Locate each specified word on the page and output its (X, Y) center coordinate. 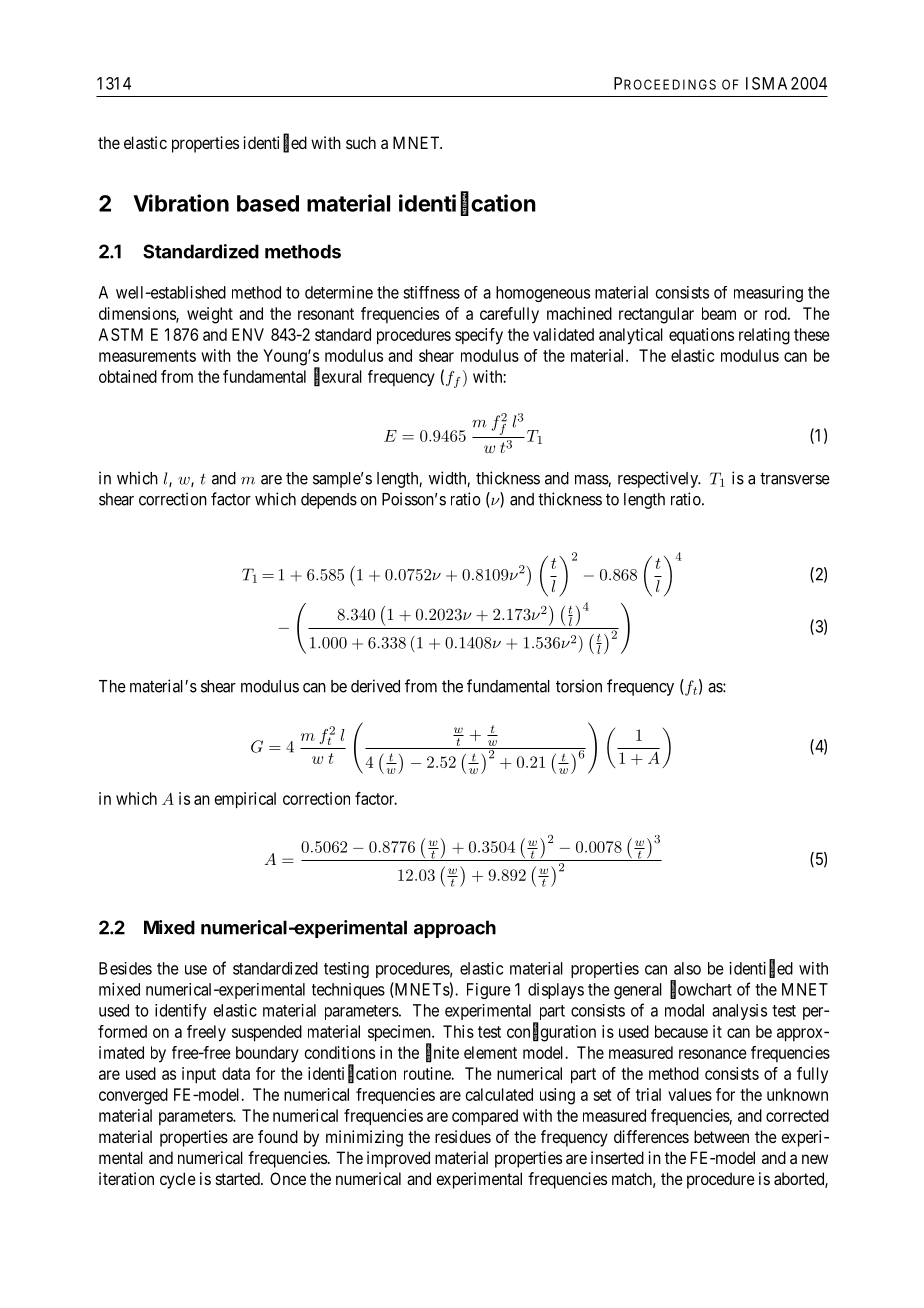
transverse (795, 478)
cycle (178, 1180)
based (268, 203)
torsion (579, 686)
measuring (768, 294)
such (361, 142)
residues (463, 1136)
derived (375, 686)
